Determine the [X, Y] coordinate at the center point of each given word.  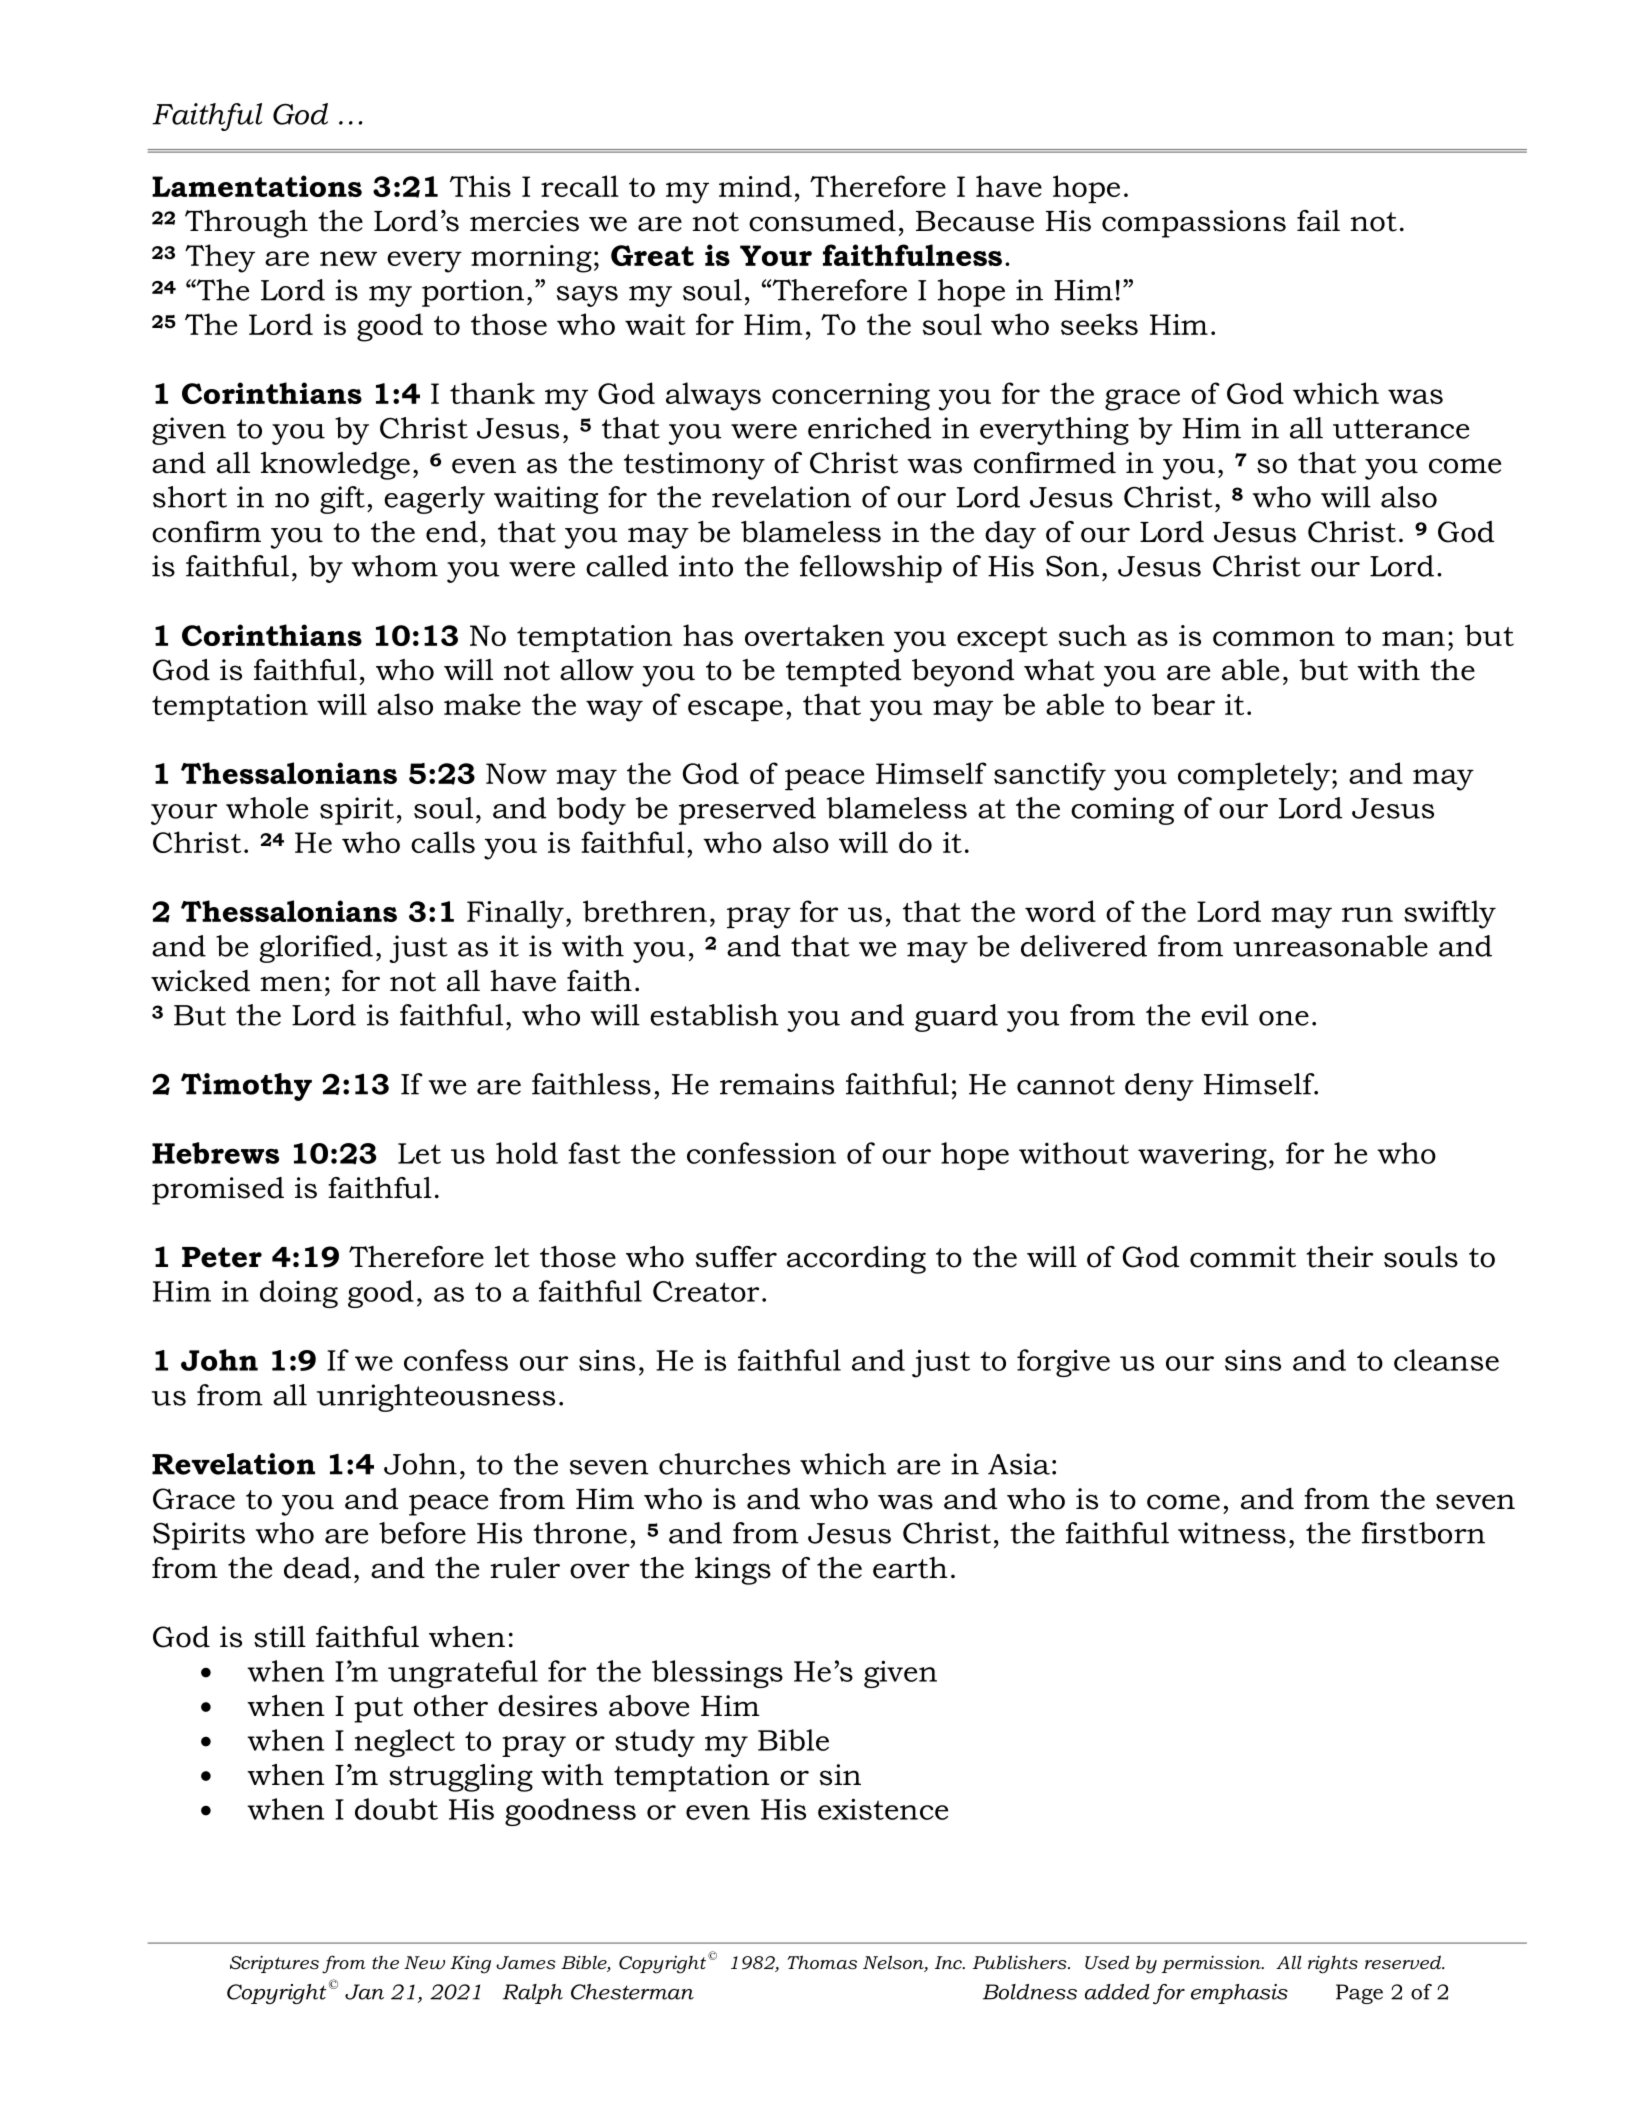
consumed [822, 221]
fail [1318, 221]
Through [246, 224]
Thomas [822, 1962]
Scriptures [274, 1964]
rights [1333, 1964]
